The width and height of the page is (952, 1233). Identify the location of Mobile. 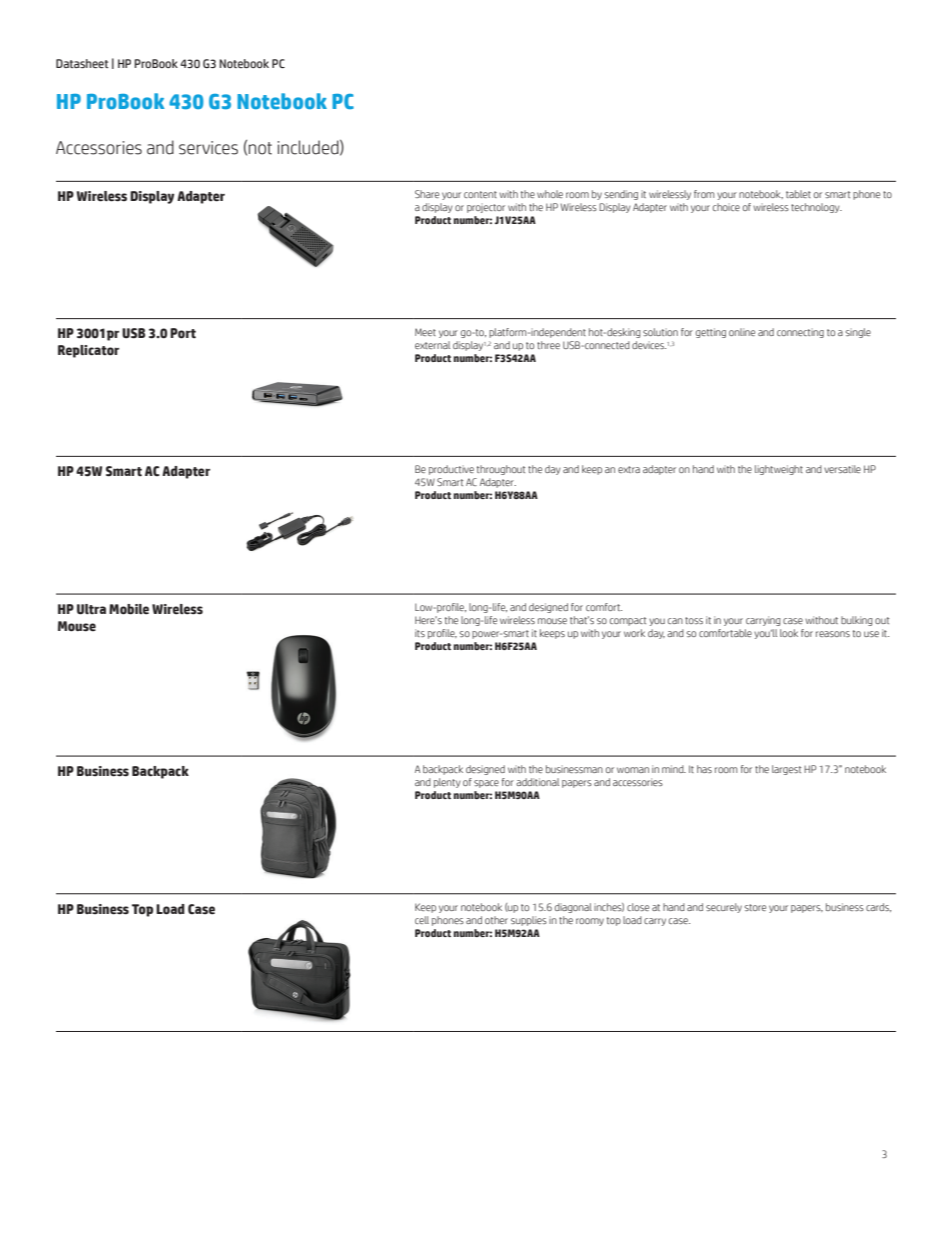
(129, 609).
